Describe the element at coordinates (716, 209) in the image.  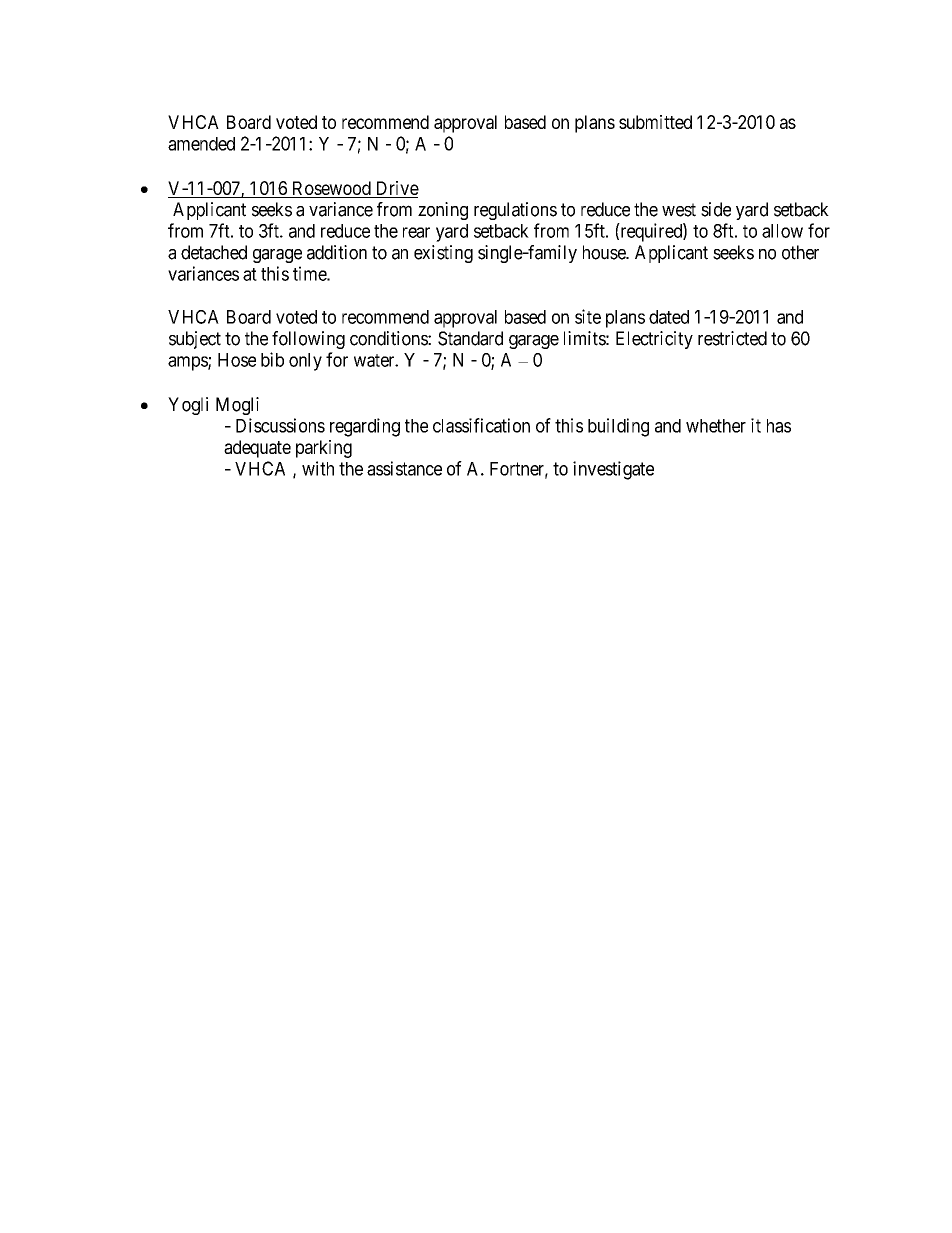
I see `side` at that location.
